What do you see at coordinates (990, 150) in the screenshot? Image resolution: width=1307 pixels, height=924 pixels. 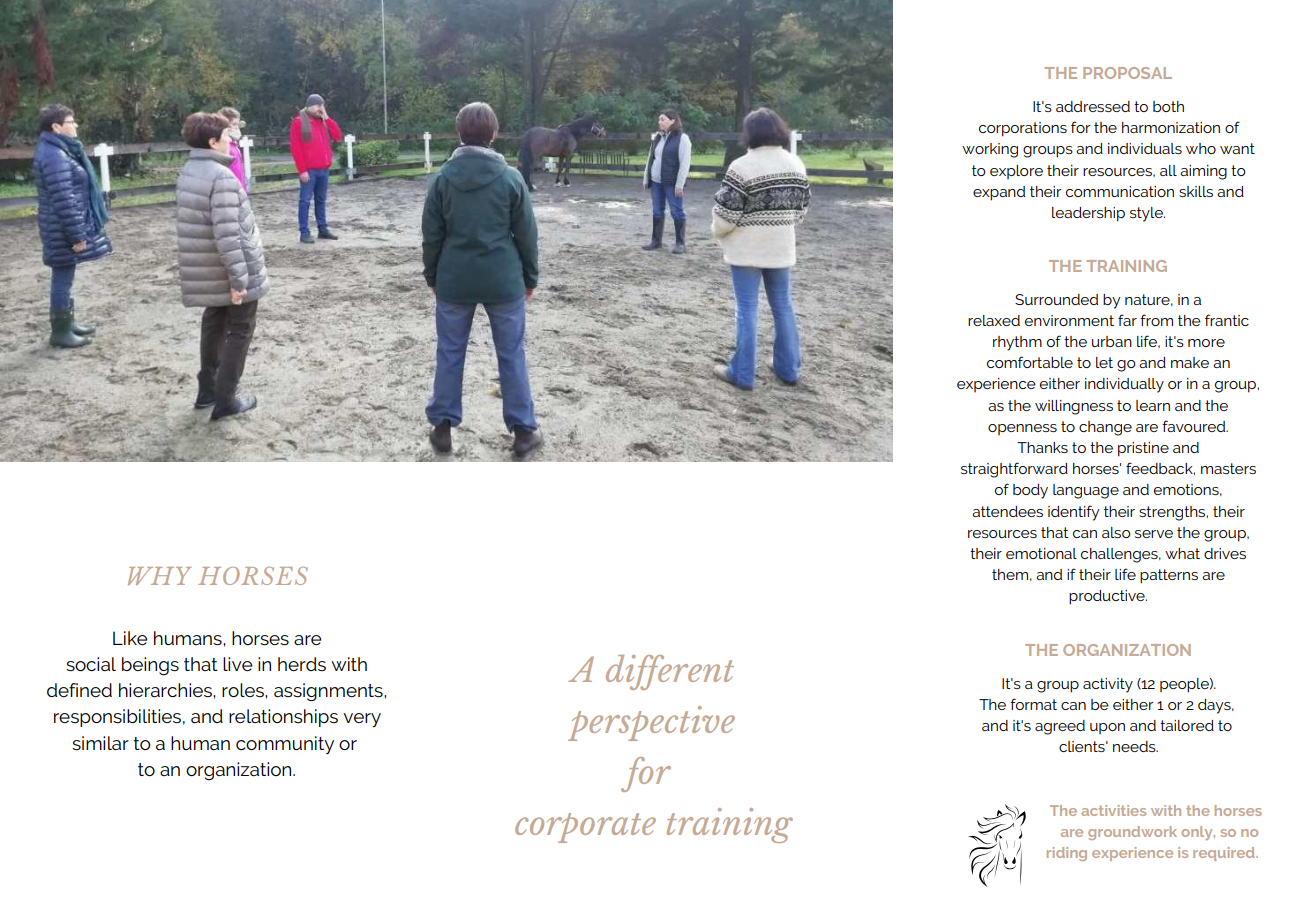 I see `working` at bounding box center [990, 150].
